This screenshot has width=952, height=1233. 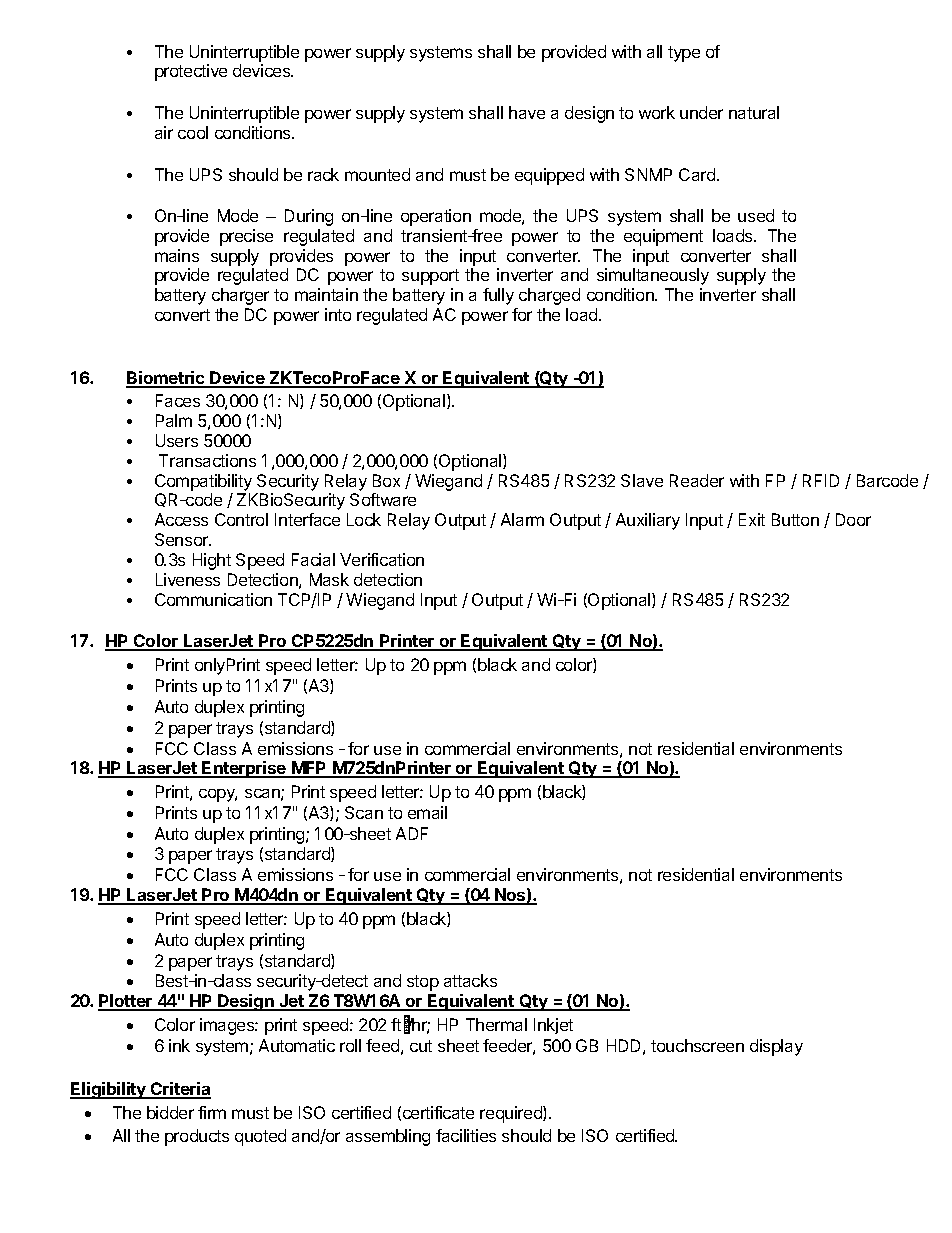 I want to click on protective, so click(x=191, y=72).
